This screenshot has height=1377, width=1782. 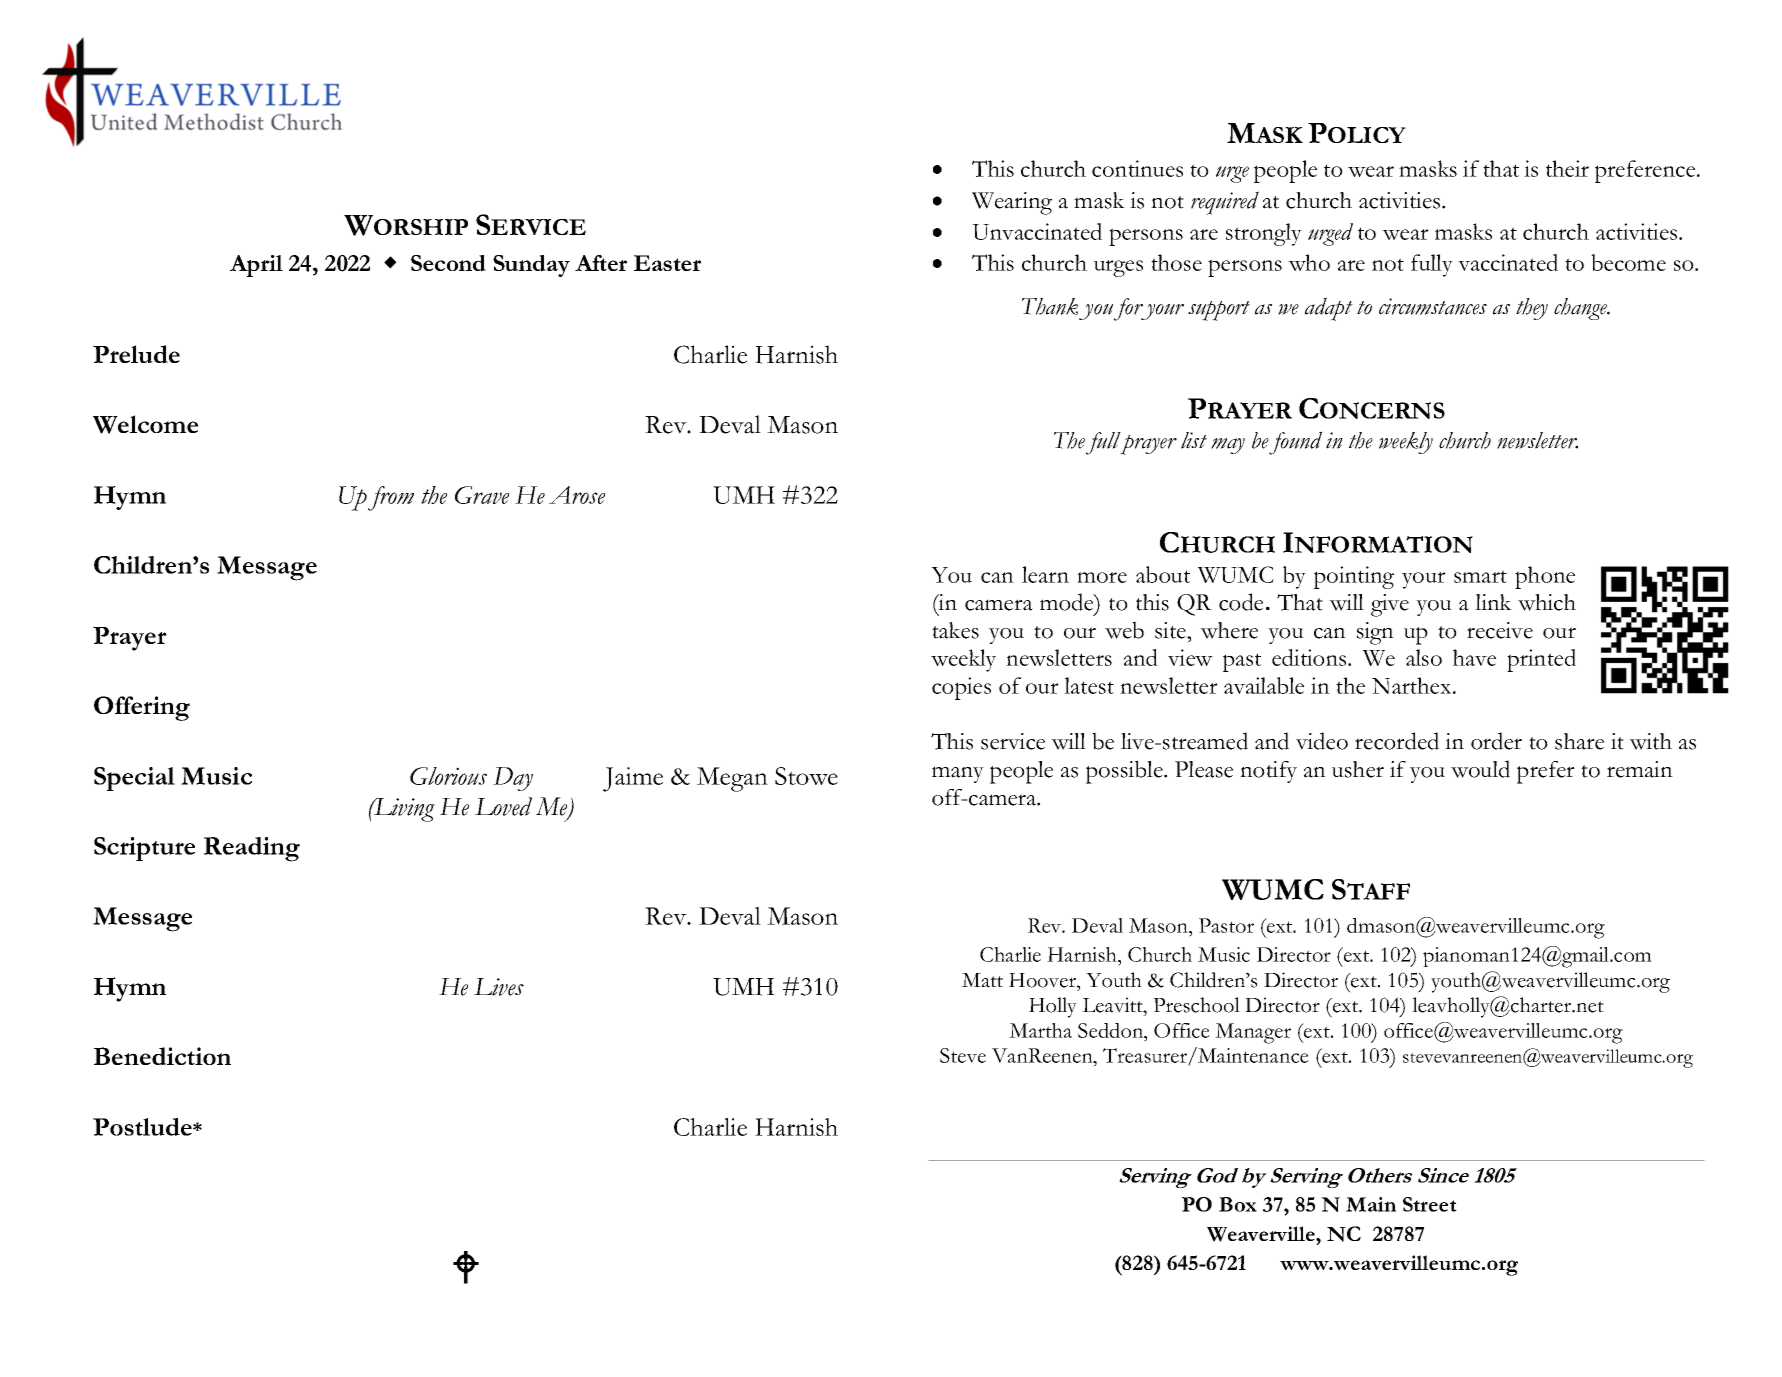 I want to click on April, so click(x=256, y=266).
